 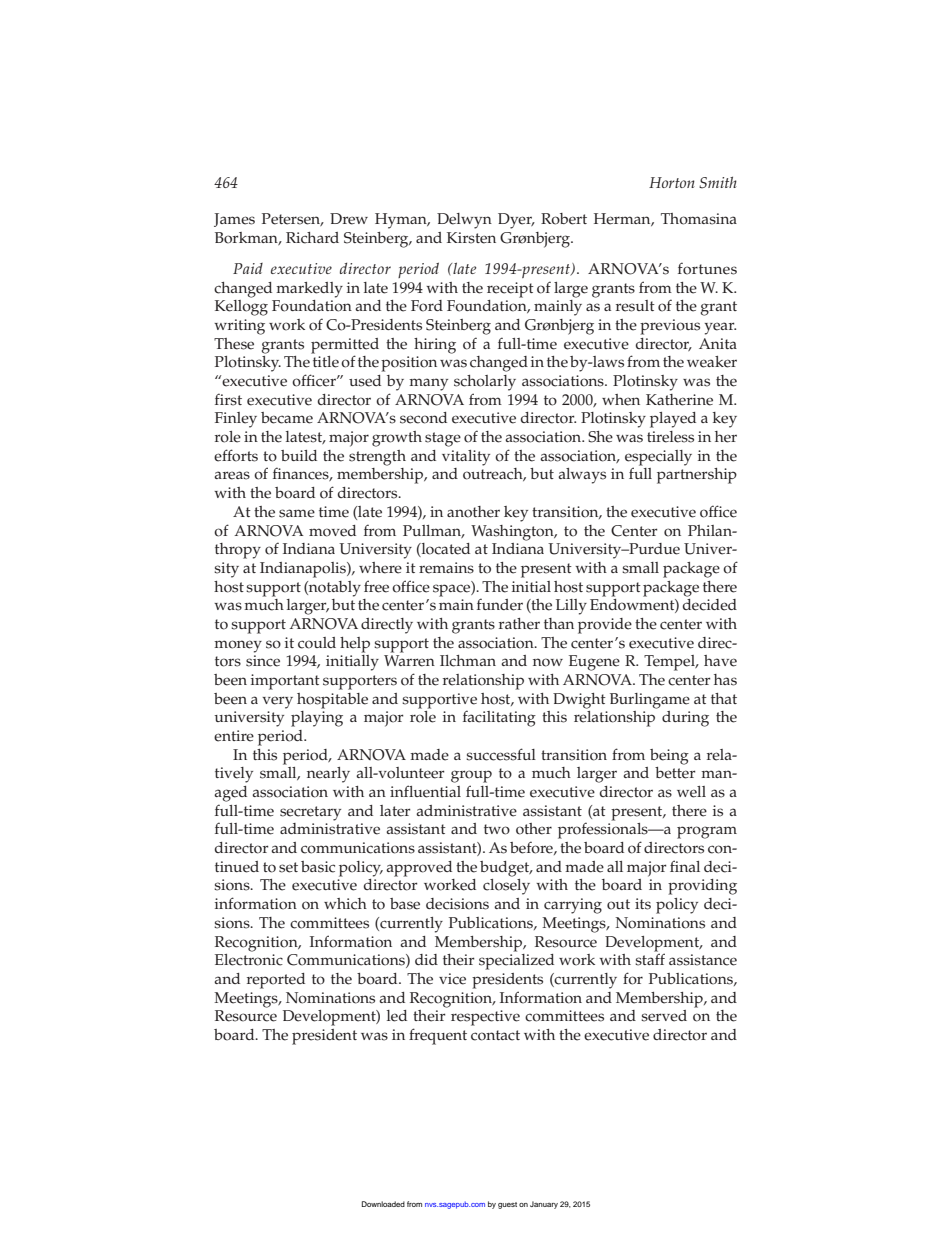 I want to click on vitality, so click(x=466, y=458).
